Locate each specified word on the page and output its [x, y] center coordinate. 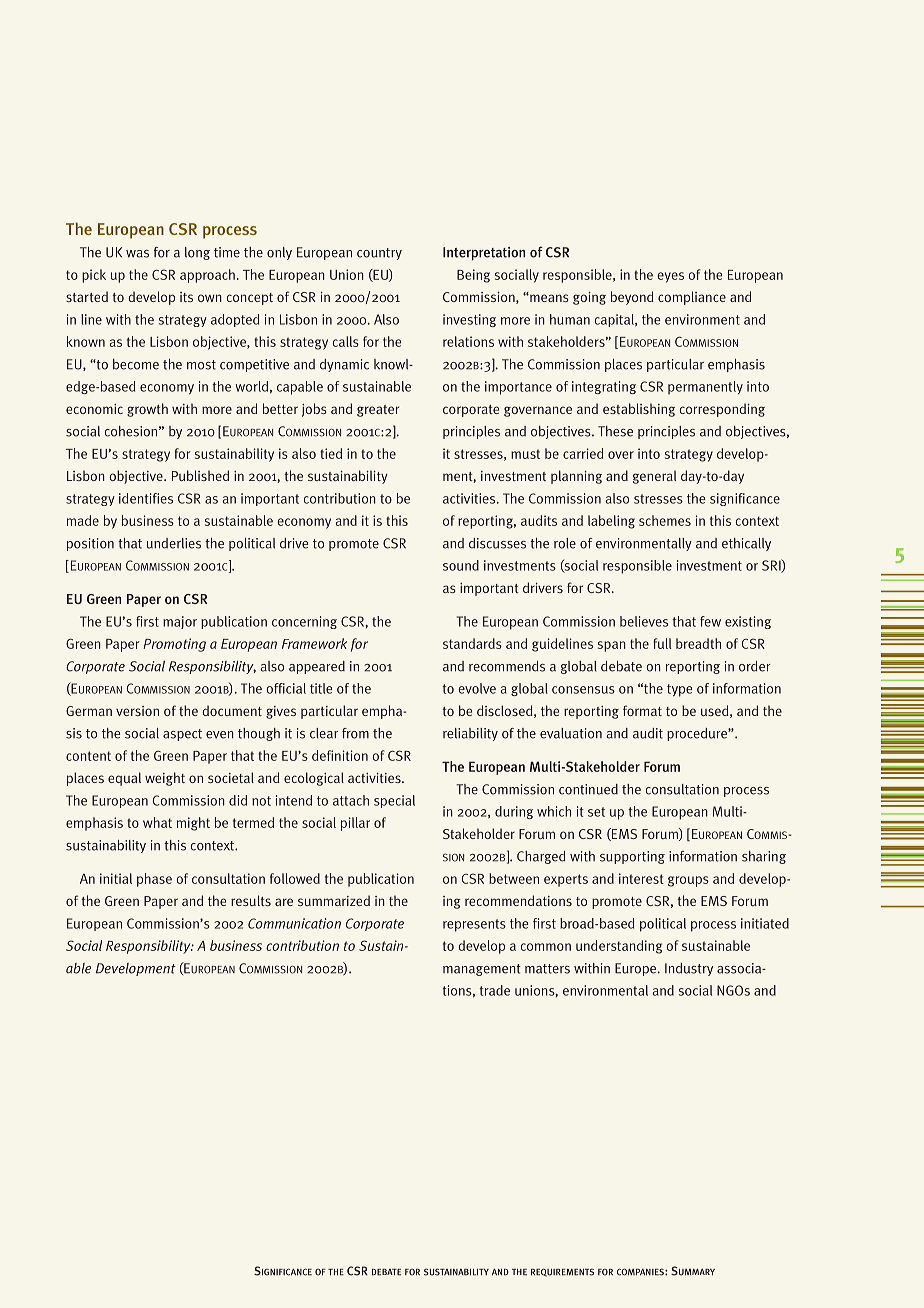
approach [207, 276]
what [157, 822]
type [679, 690]
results [251, 900]
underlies [174, 543]
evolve [477, 688]
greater [378, 411]
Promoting [175, 645]
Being [473, 276]
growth [147, 410]
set [596, 812]
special [394, 801]
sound [461, 565]
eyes [670, 277]
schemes [665, 520]
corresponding [722, 410]
